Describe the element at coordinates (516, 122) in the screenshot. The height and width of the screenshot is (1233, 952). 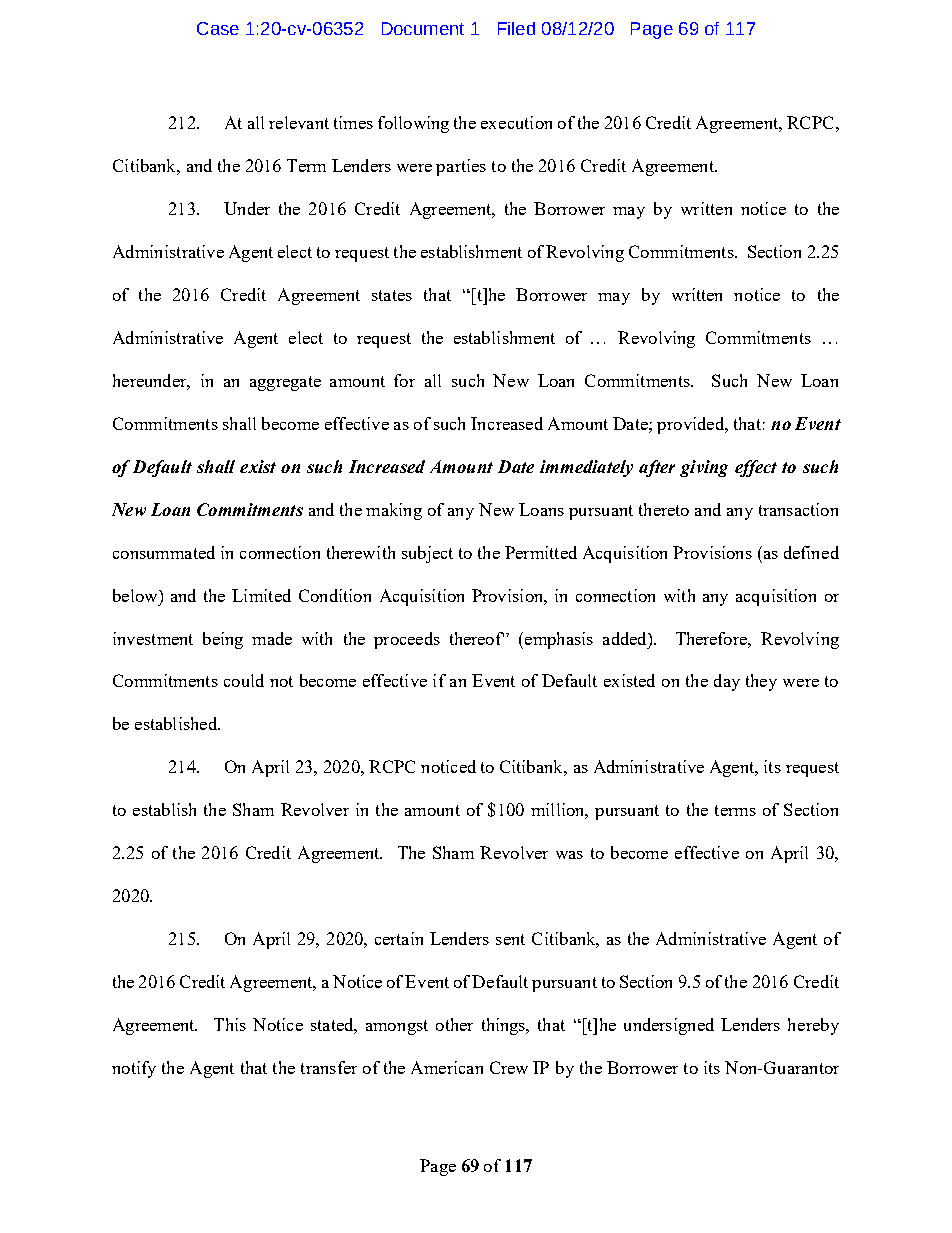
I see `execution` at that location.
